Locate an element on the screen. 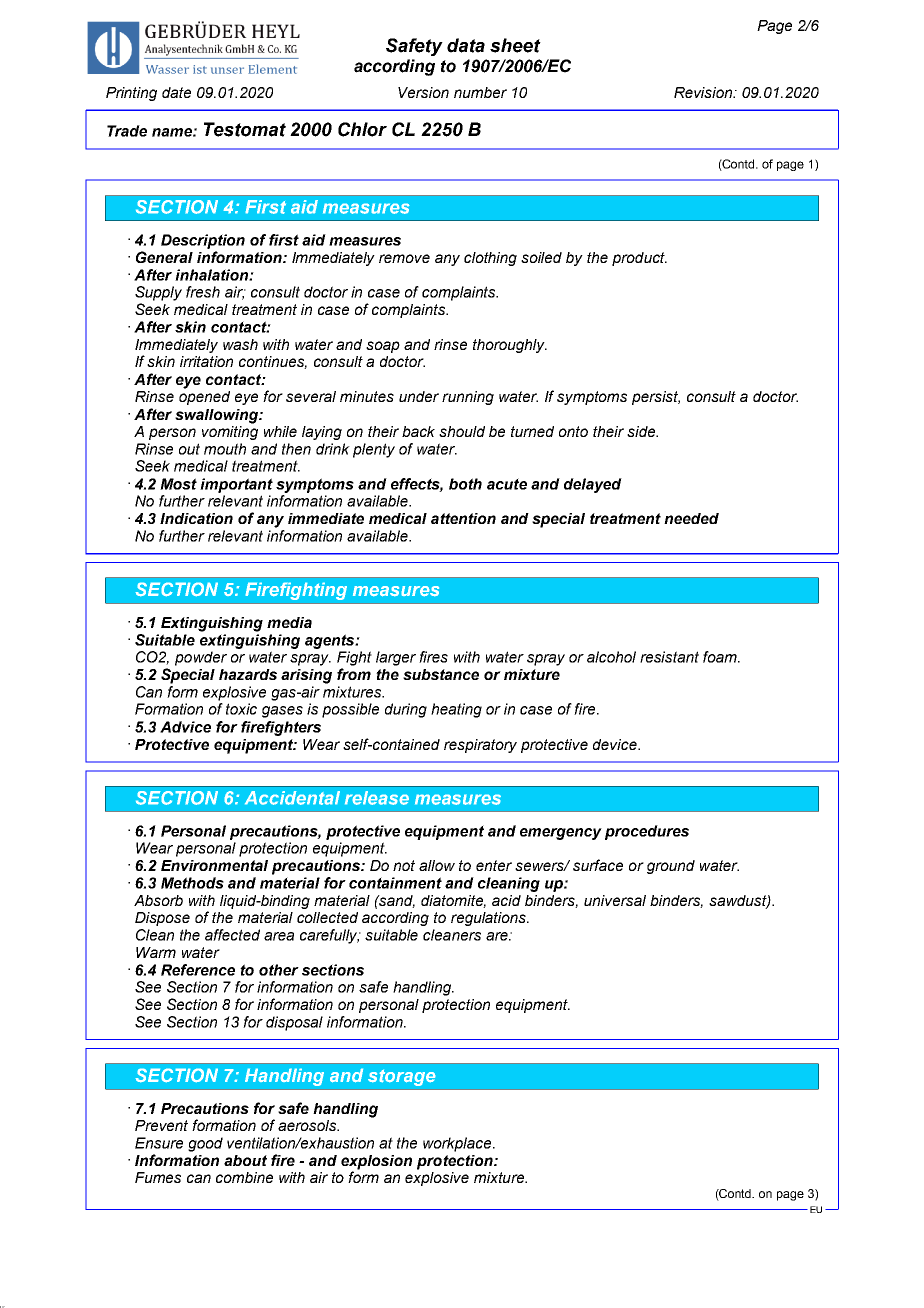  back is located at coordinates (418, 431).
